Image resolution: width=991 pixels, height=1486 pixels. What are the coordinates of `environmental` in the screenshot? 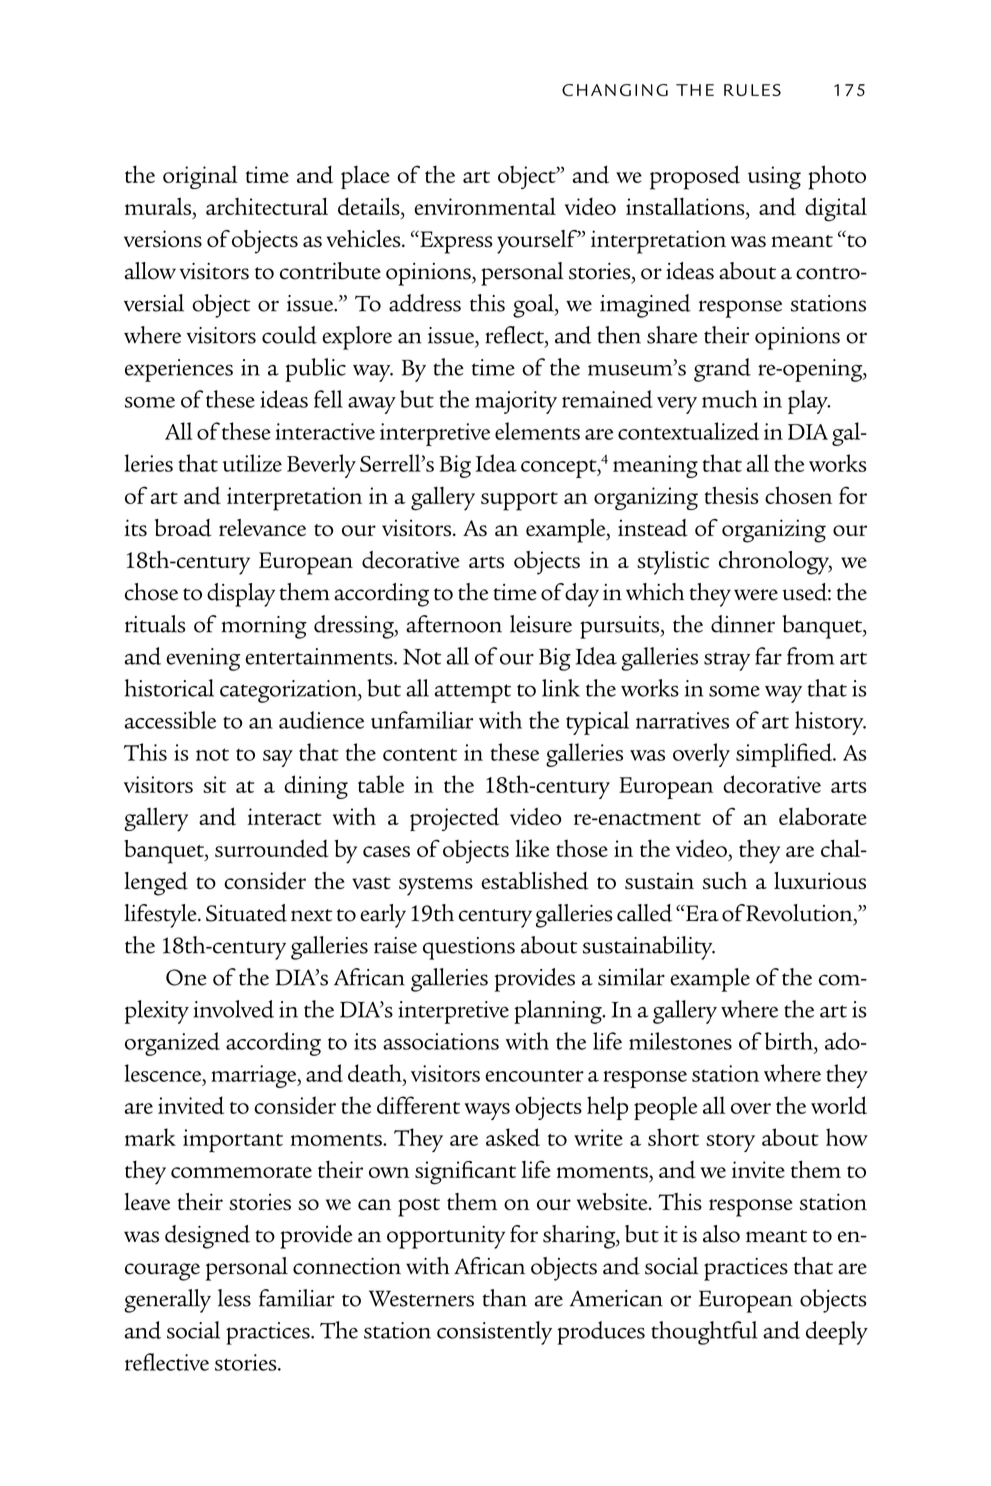 It's located at (485, 206).
